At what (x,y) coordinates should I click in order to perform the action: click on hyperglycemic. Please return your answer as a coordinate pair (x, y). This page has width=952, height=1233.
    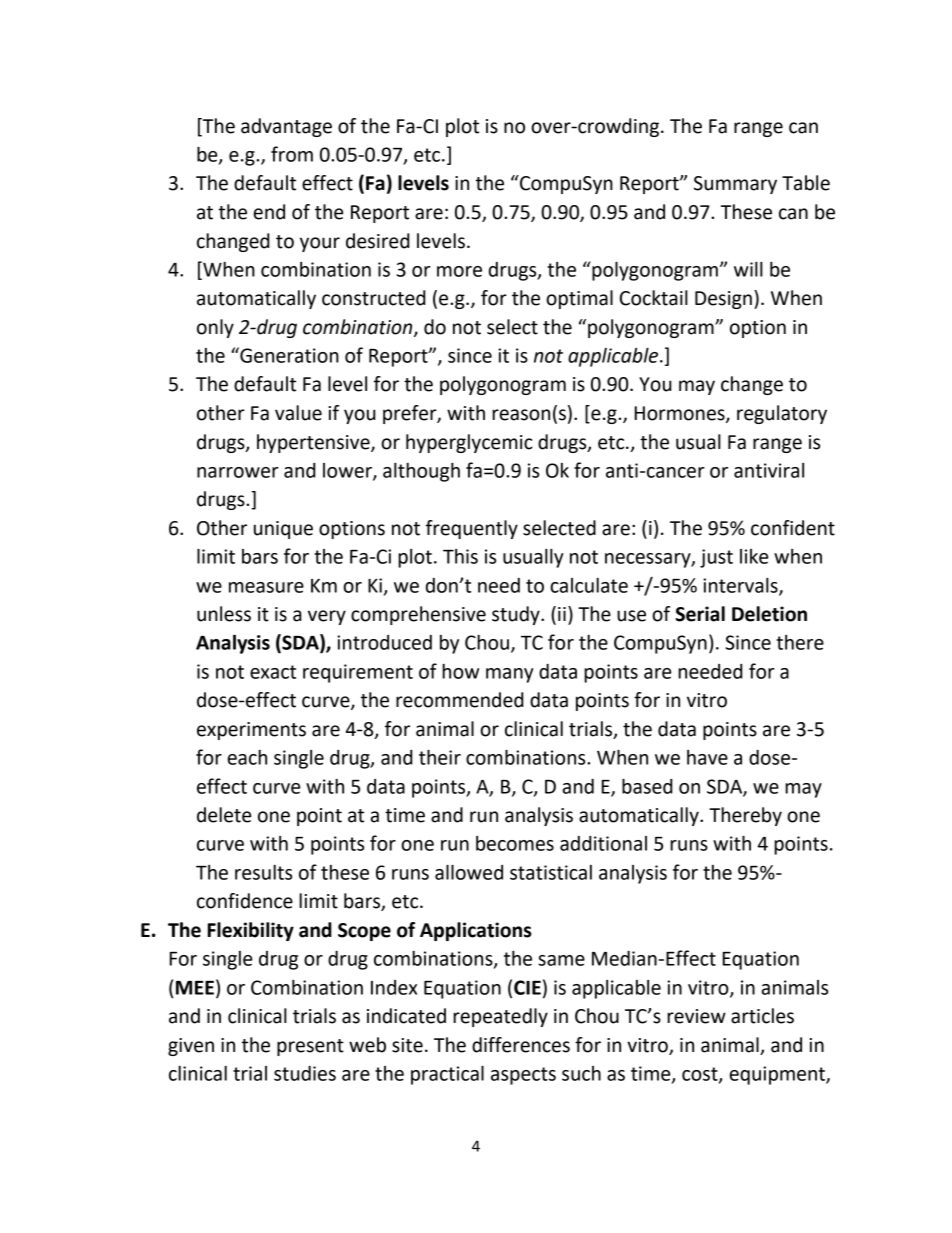
    Looking at the image, I should click on (469, 443).
